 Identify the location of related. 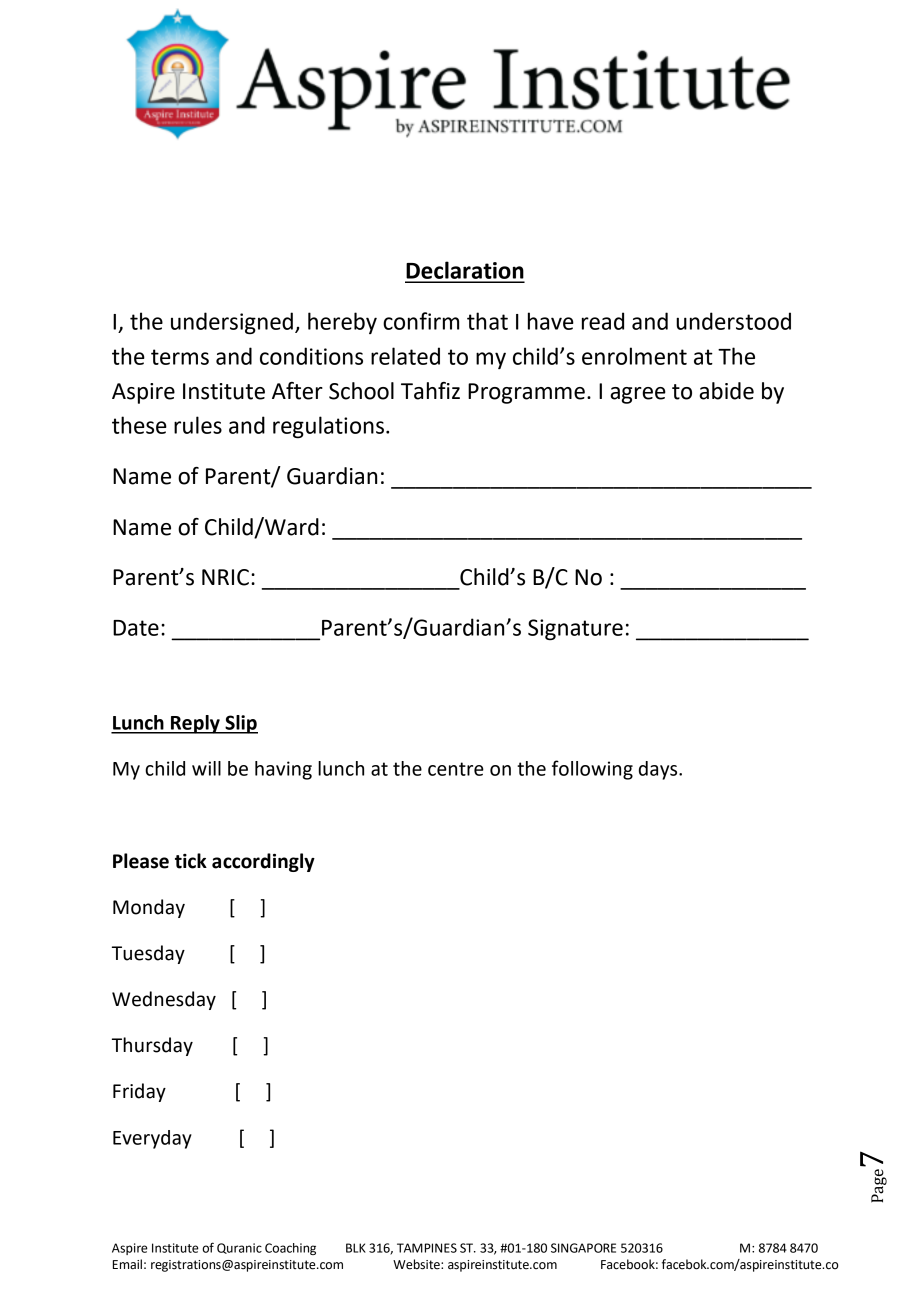
(405, 356).
